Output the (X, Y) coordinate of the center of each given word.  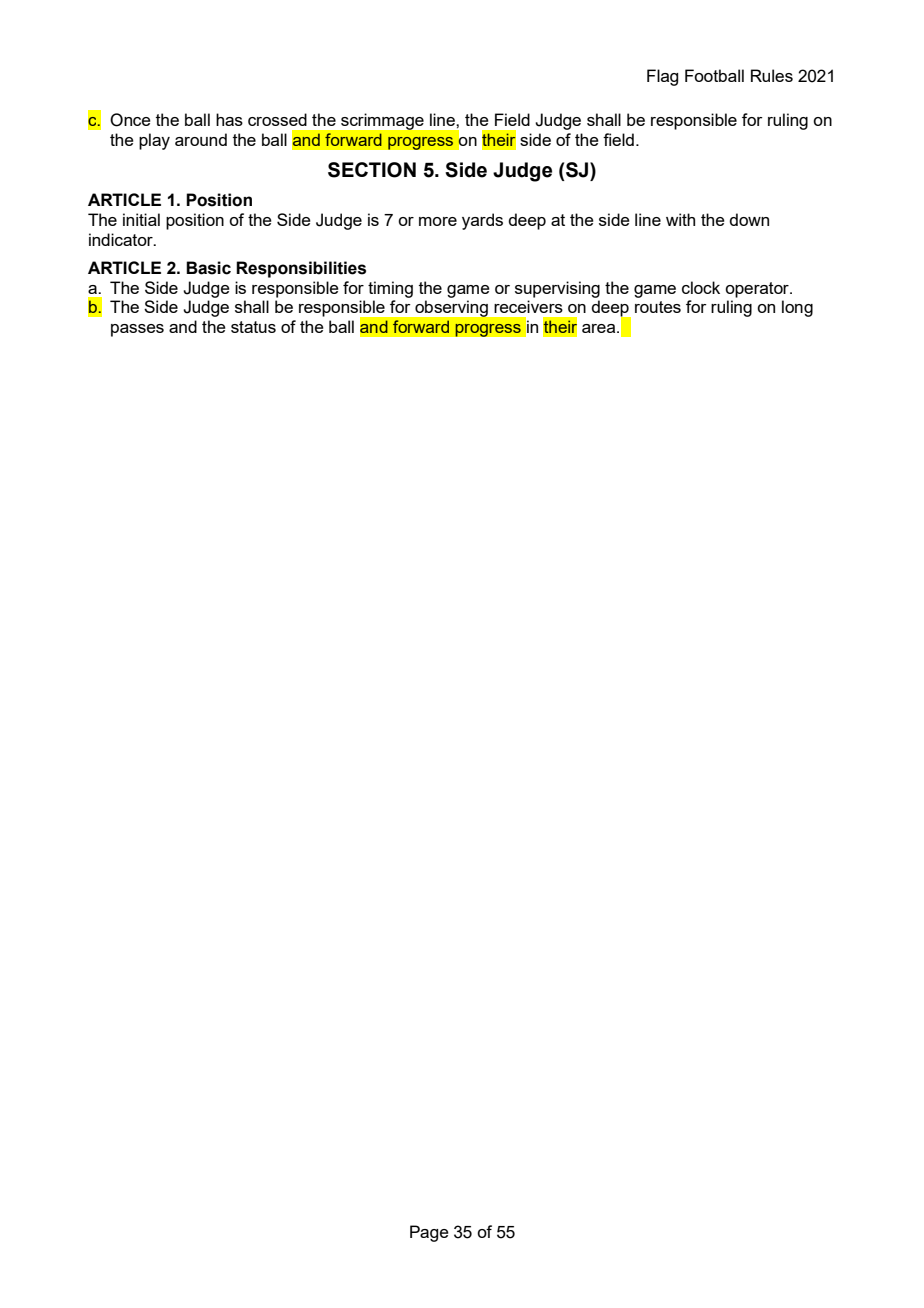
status (253, 327)
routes (658, 307)
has (229, 119)
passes (137, 330)
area (600, 328)
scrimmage (382, 122)
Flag (662, 77)
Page (429, 1233)
